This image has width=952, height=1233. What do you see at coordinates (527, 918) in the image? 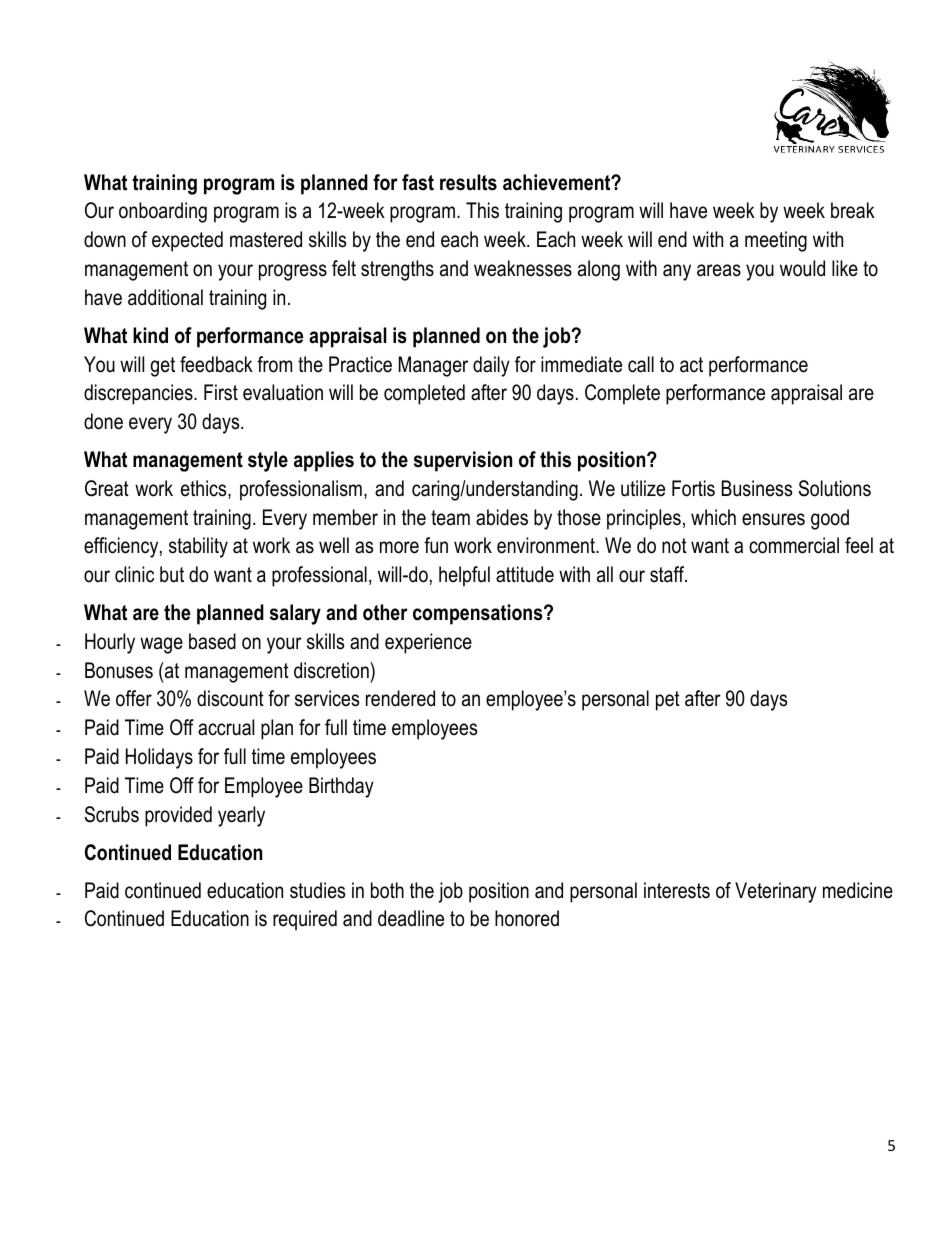
I see `honored` at bounding box center [527, 918].
